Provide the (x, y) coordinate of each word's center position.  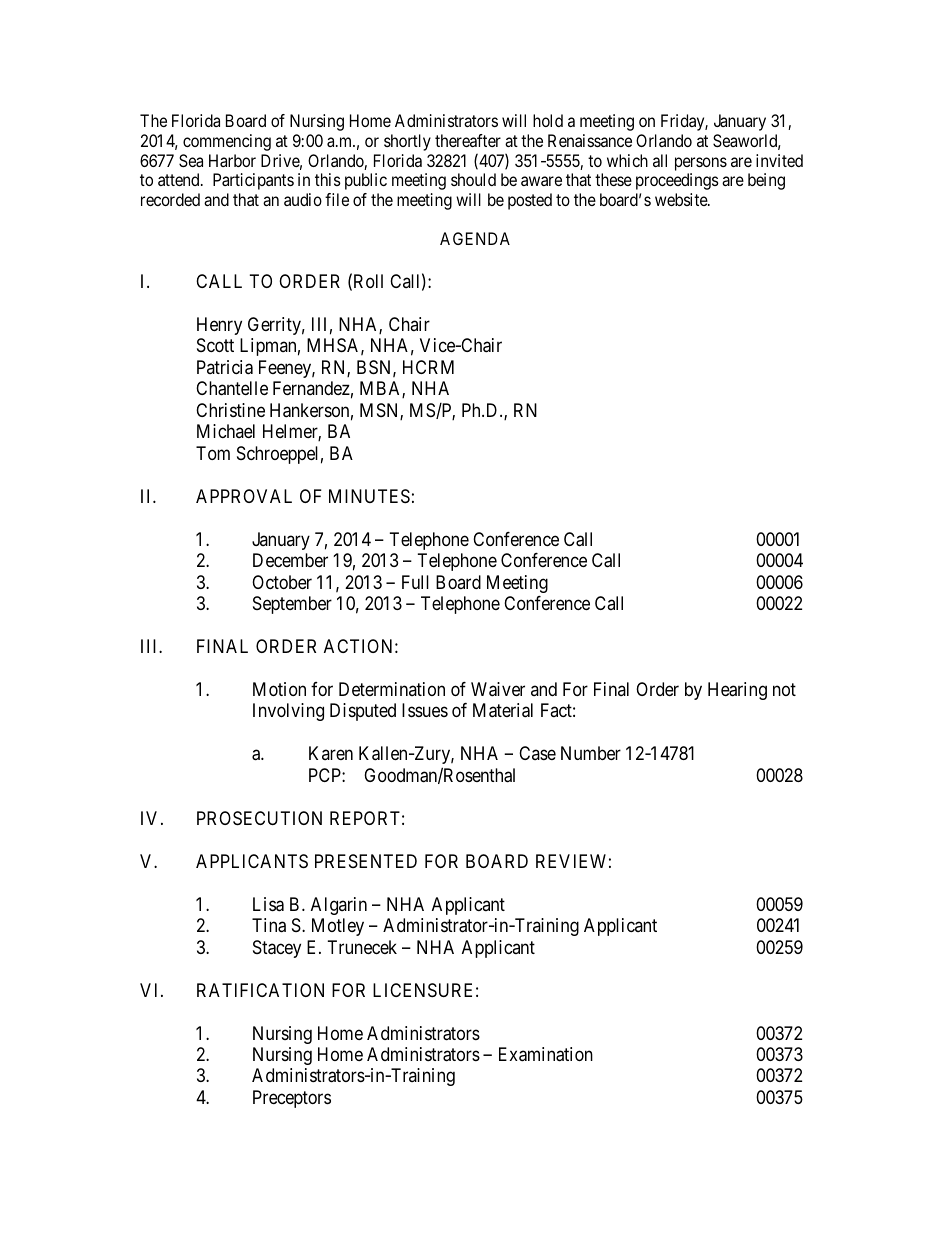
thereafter (468, 140)
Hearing (737, 691)
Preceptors (292, 1099)
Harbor (232, 160)
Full (415, 582)
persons (701, 164)
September (292, 605)
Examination (546, 1054)
